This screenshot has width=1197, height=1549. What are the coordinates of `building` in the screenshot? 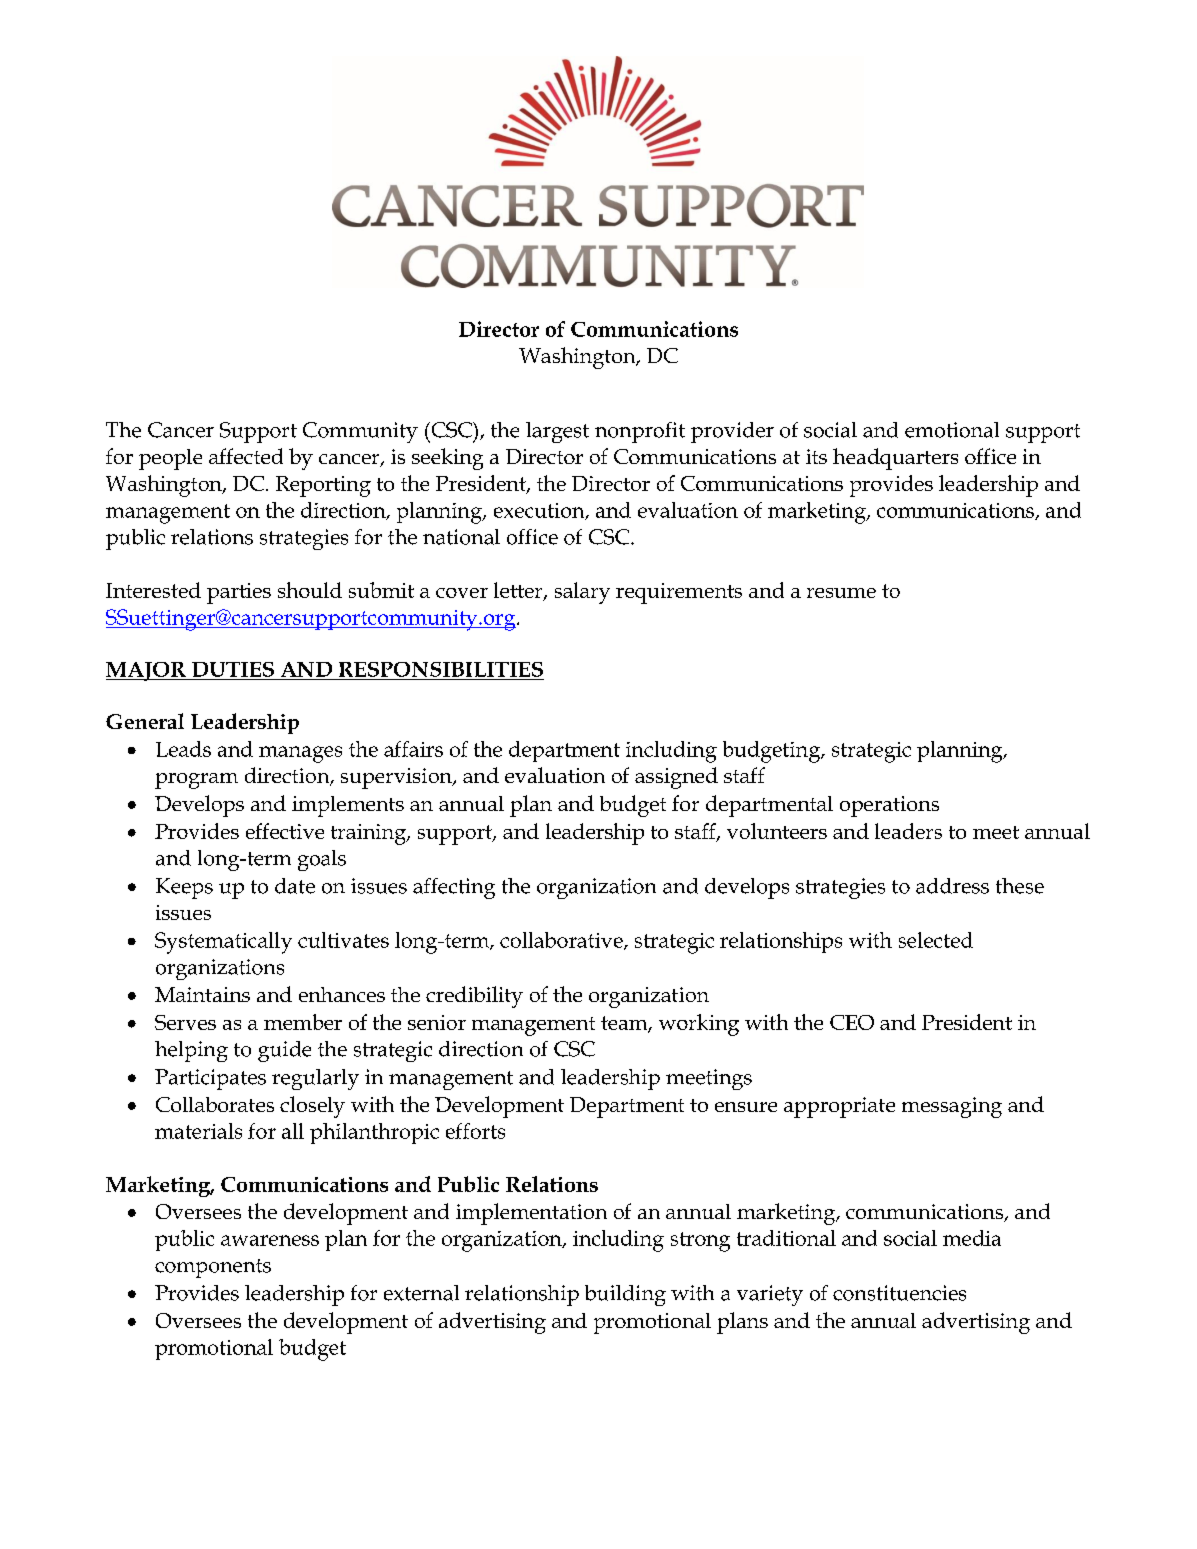 It's located at (625, 1295).
